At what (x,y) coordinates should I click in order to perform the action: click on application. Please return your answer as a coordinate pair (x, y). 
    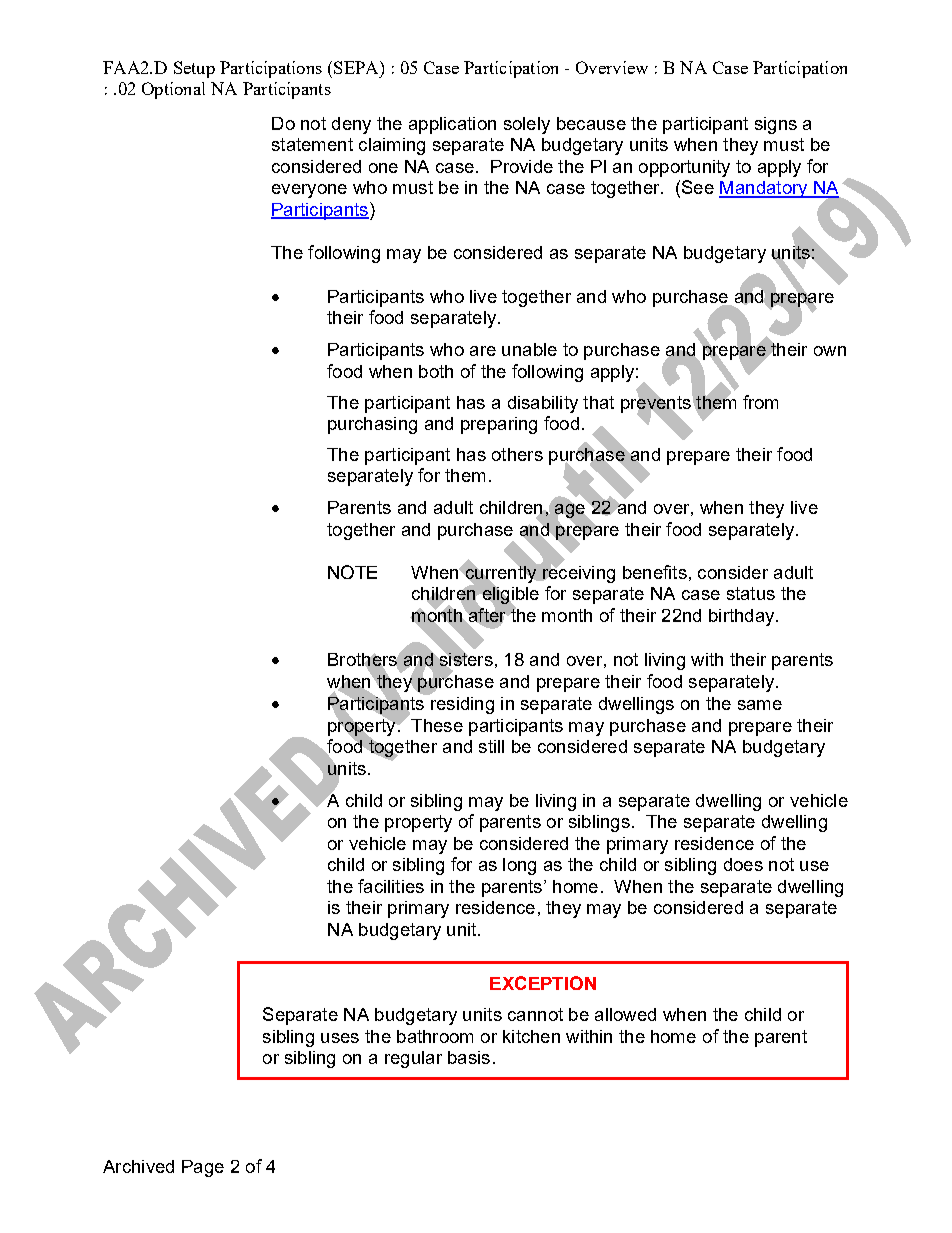
    Looking at the image, I should click on (452, 125).
